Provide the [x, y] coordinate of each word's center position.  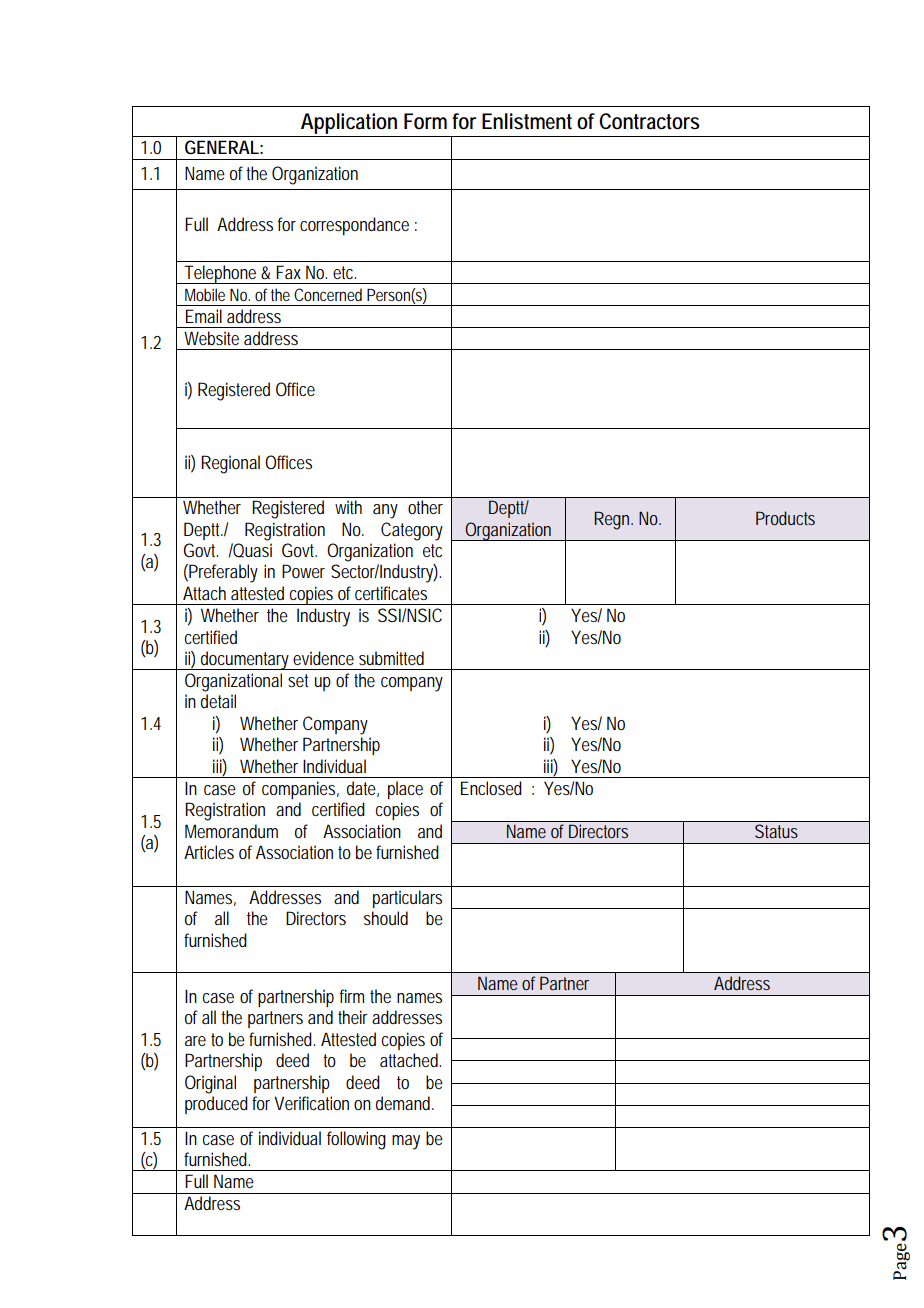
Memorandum [231, 831]
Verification [311, 1103]
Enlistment [527, 121]
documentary [245, 660]
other [425, 507]
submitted [391, 658]
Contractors [649, 121]
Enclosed [491, 788]
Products [785, 518]
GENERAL [222, 147]
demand [404, 1103]
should [386, 918]
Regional [230, 464]
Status [776, 831]
